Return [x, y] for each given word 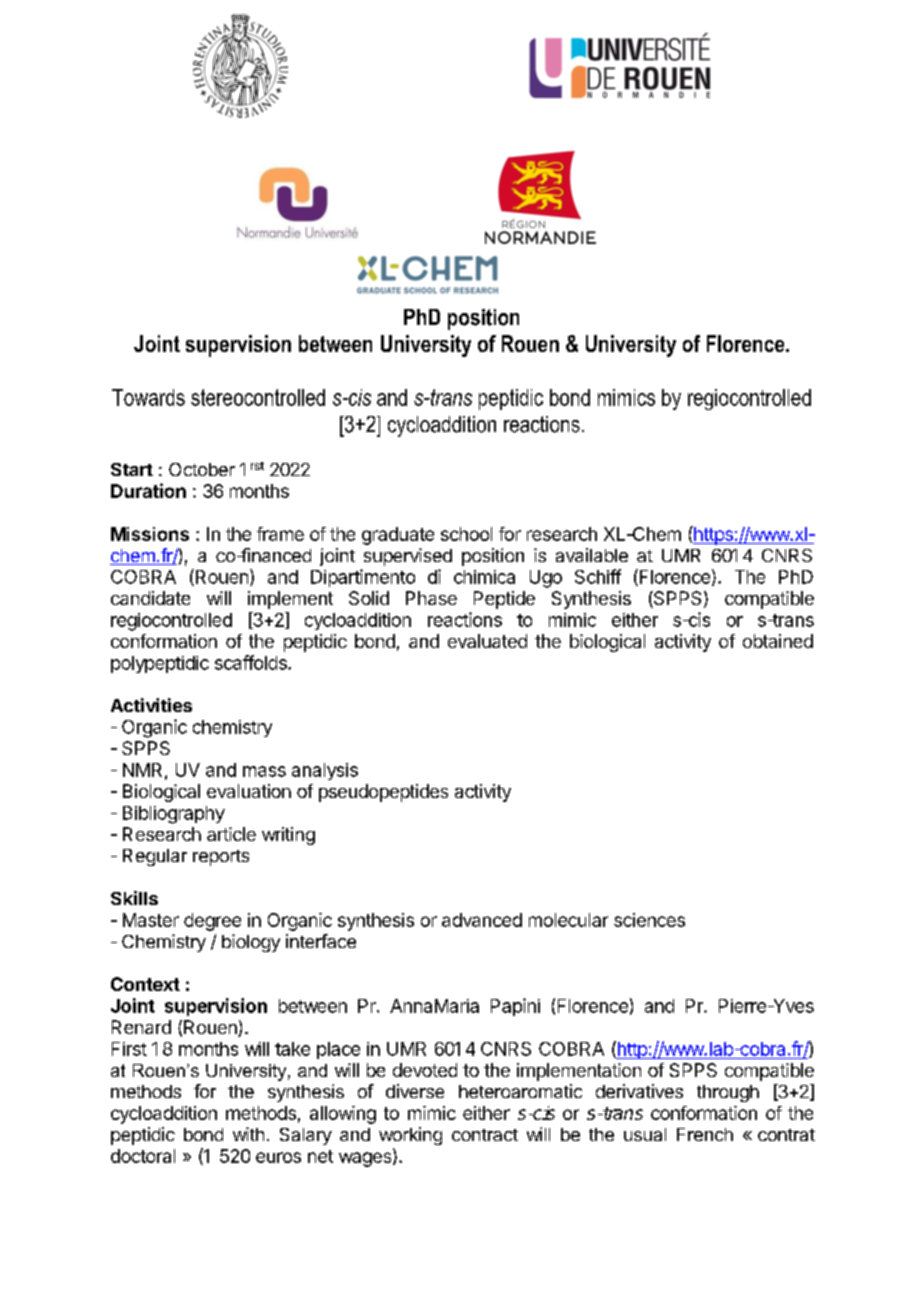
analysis [325, 771]
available [592, 555]
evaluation [249, 791]
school [466, 534]
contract [485, 1135]
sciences [649, 920]
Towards [148, 397]
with [248, 1134]
